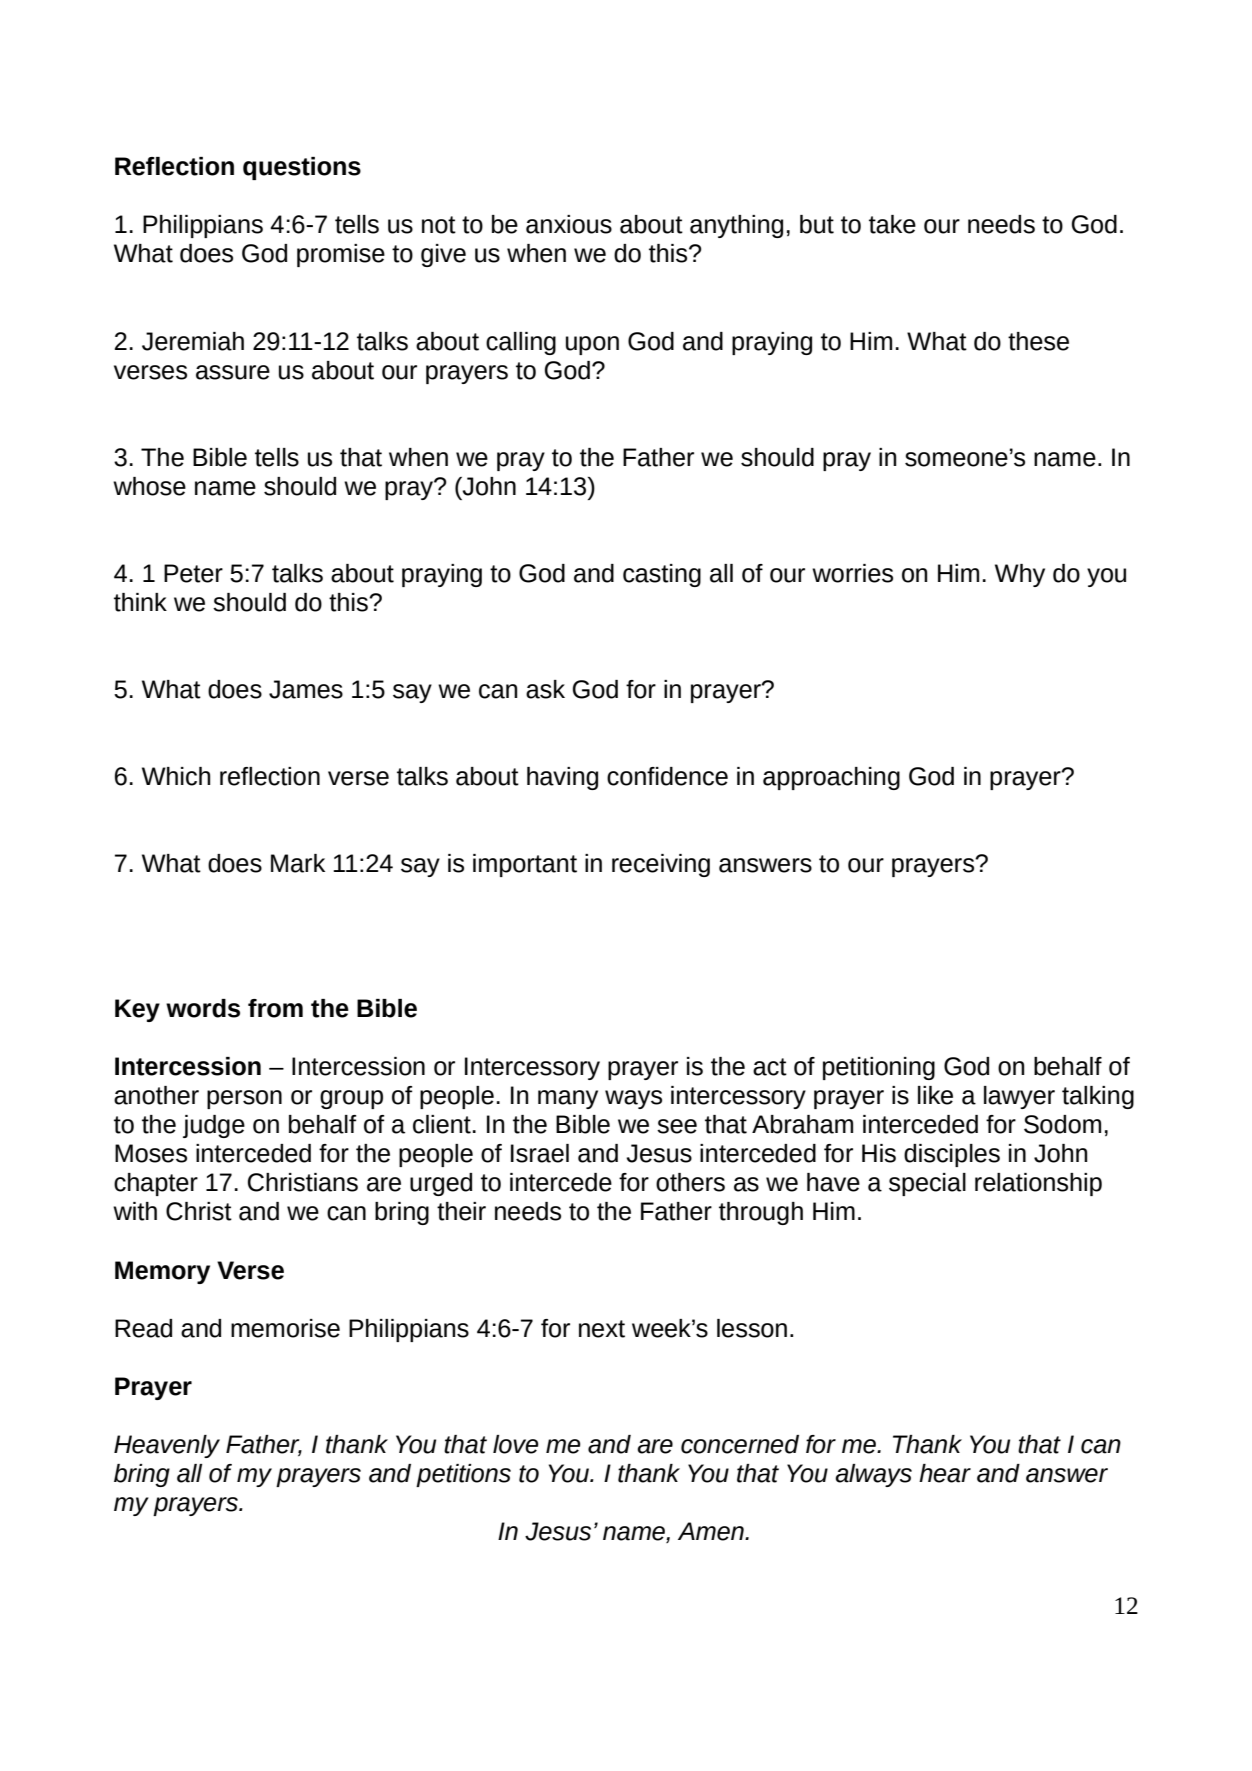  I want to click on many, so click(568, 1099).
